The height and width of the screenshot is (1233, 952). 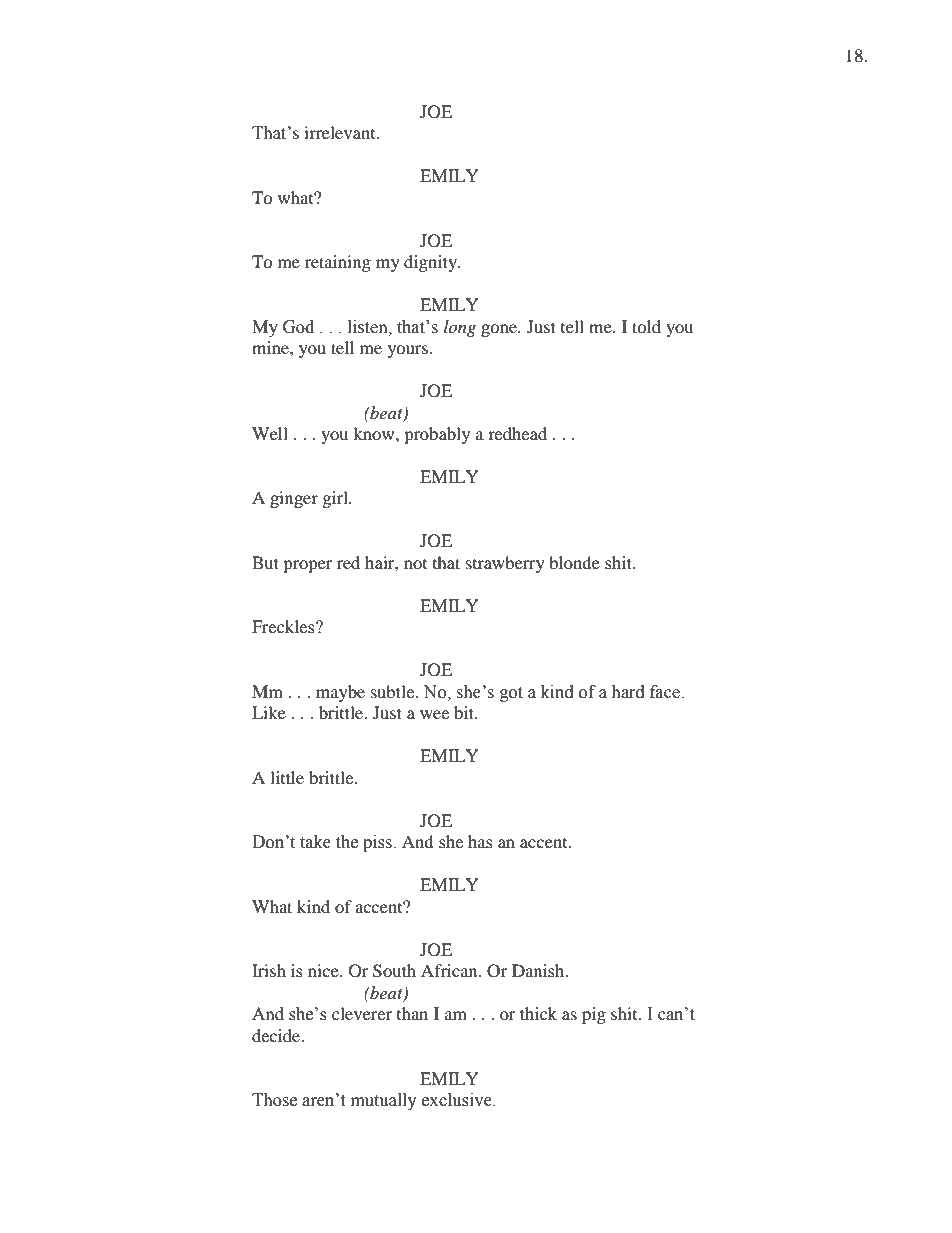 I want to click on exclusive, so click(x=458, y=1100).
